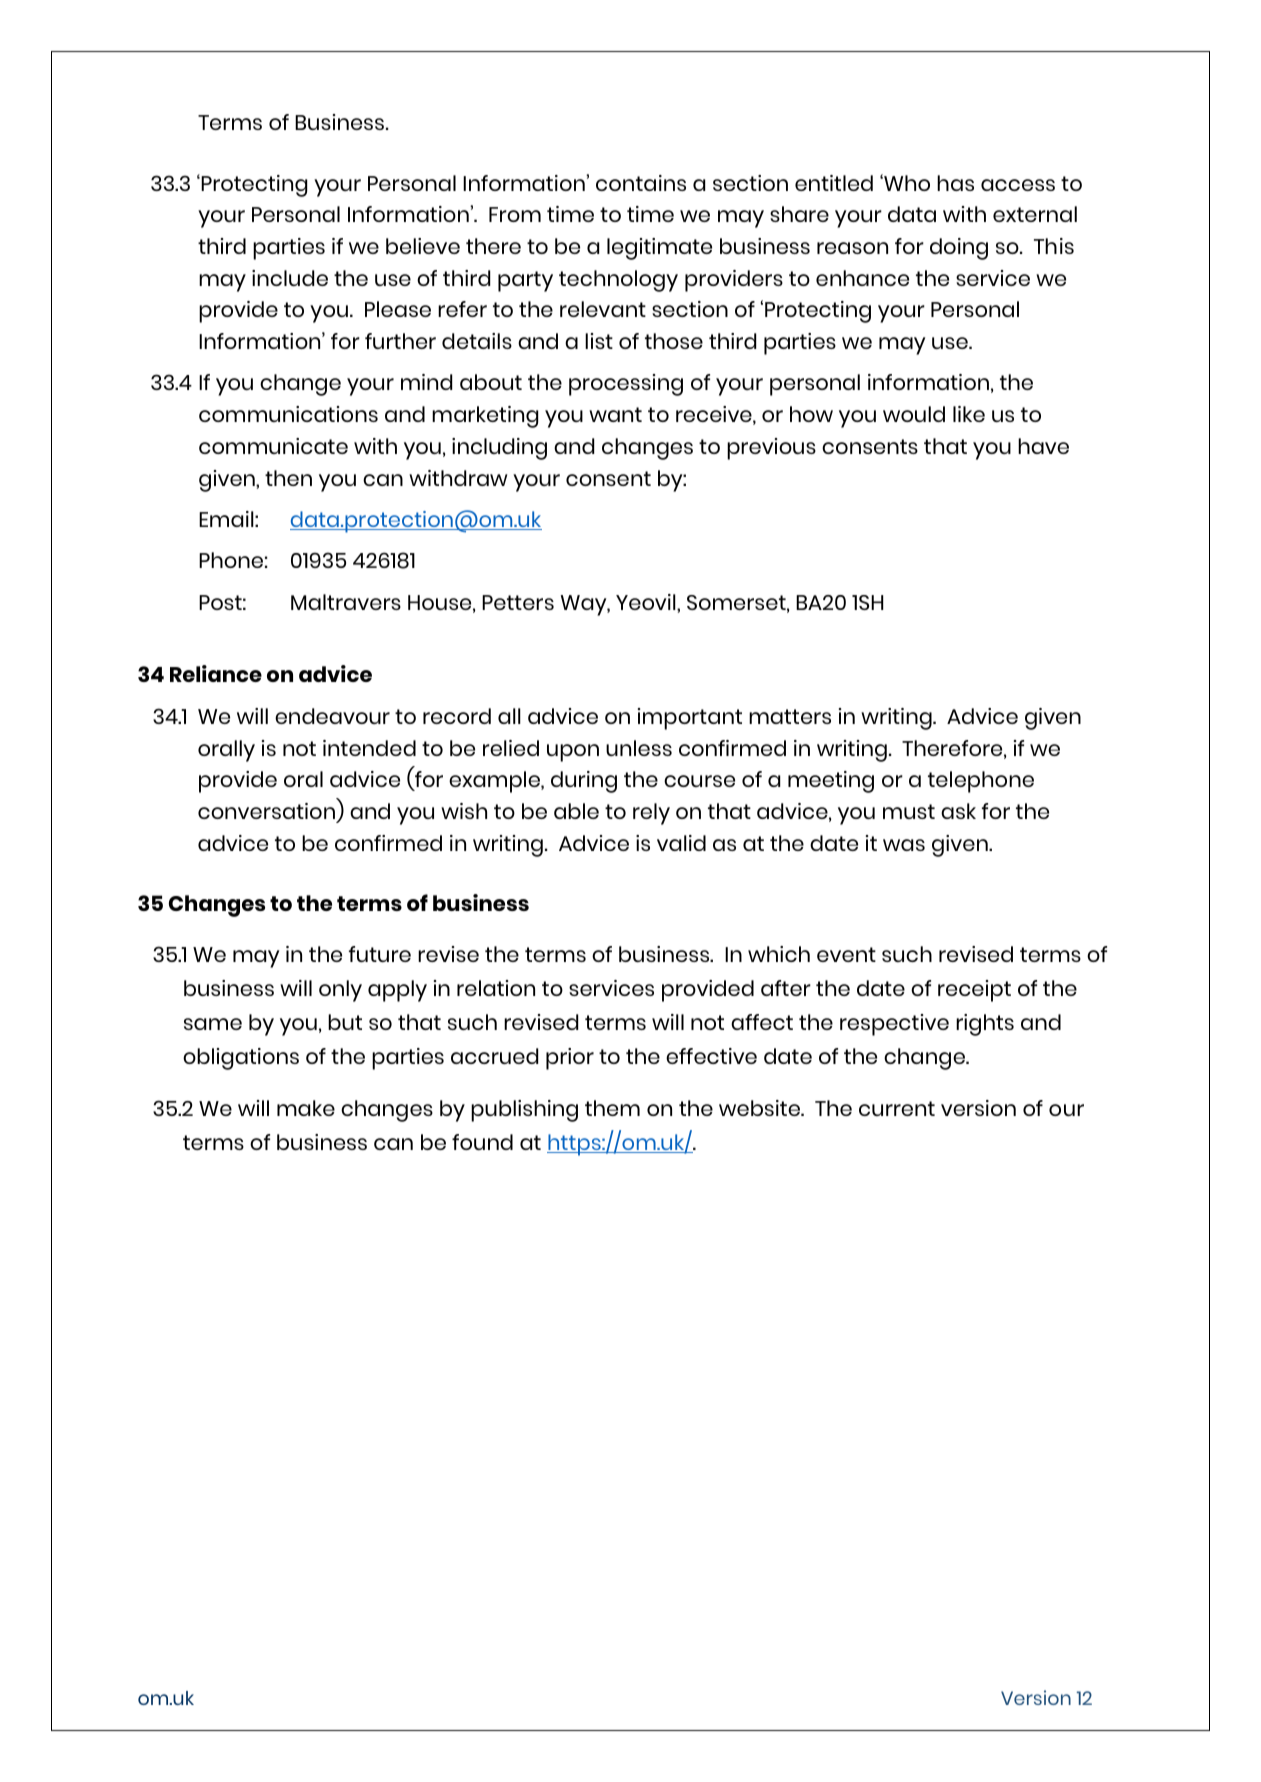 Image resolution: width=1261 pixels, height=1782 pixels. Describe the element at coordinates (955, 183) in the screenshot. I see `has` at that location.
